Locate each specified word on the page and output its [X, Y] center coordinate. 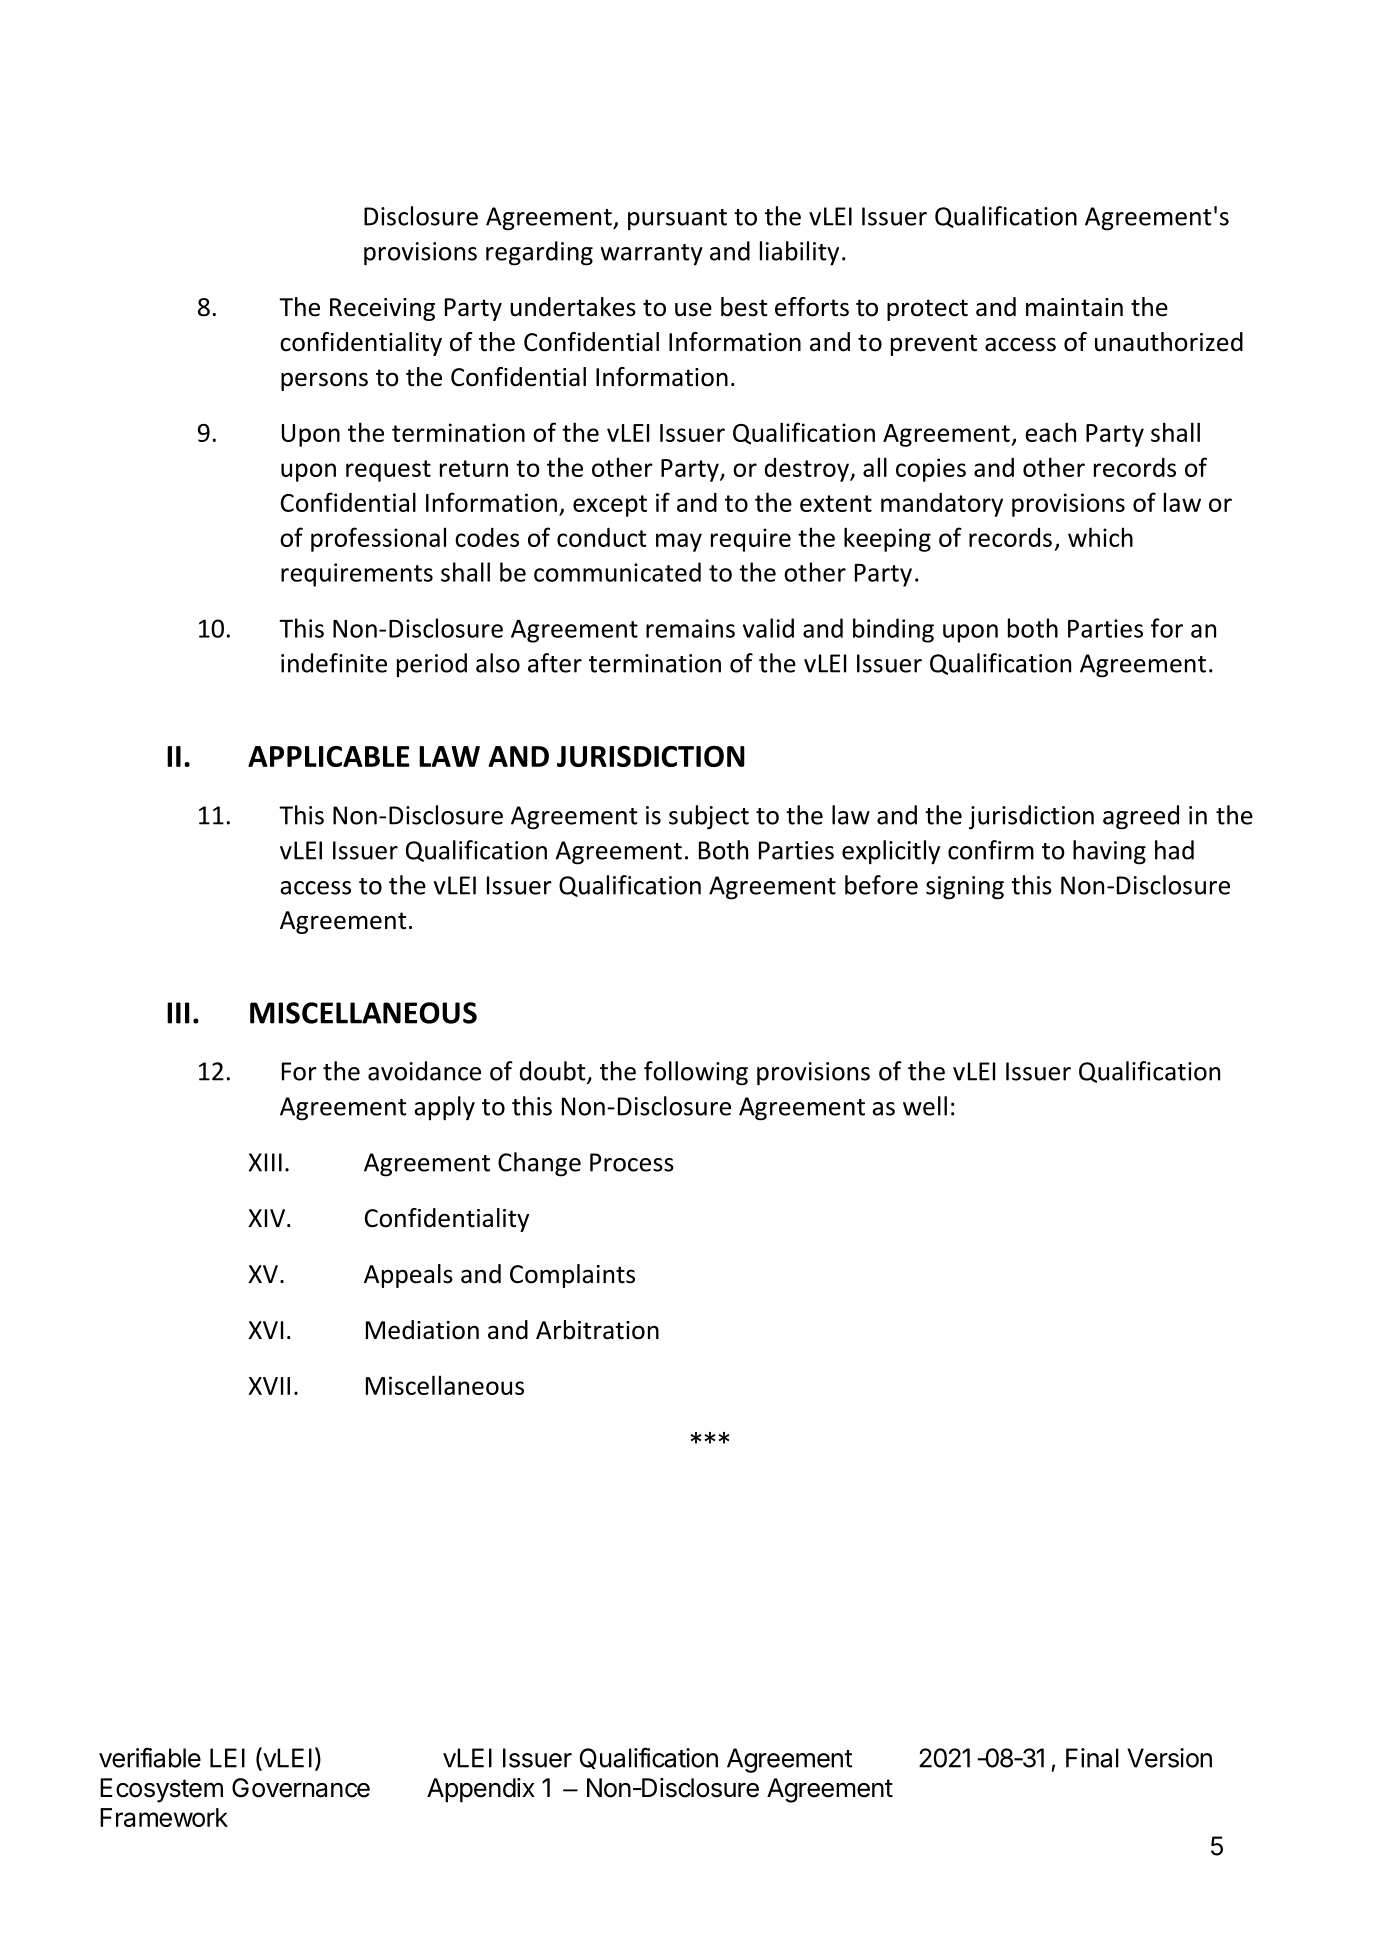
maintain [1074, 307]
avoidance [424, 1071]
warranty [652, 254]
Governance [301, 1788]
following [696, 1073]
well [925, 1106]
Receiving [382, 309]
